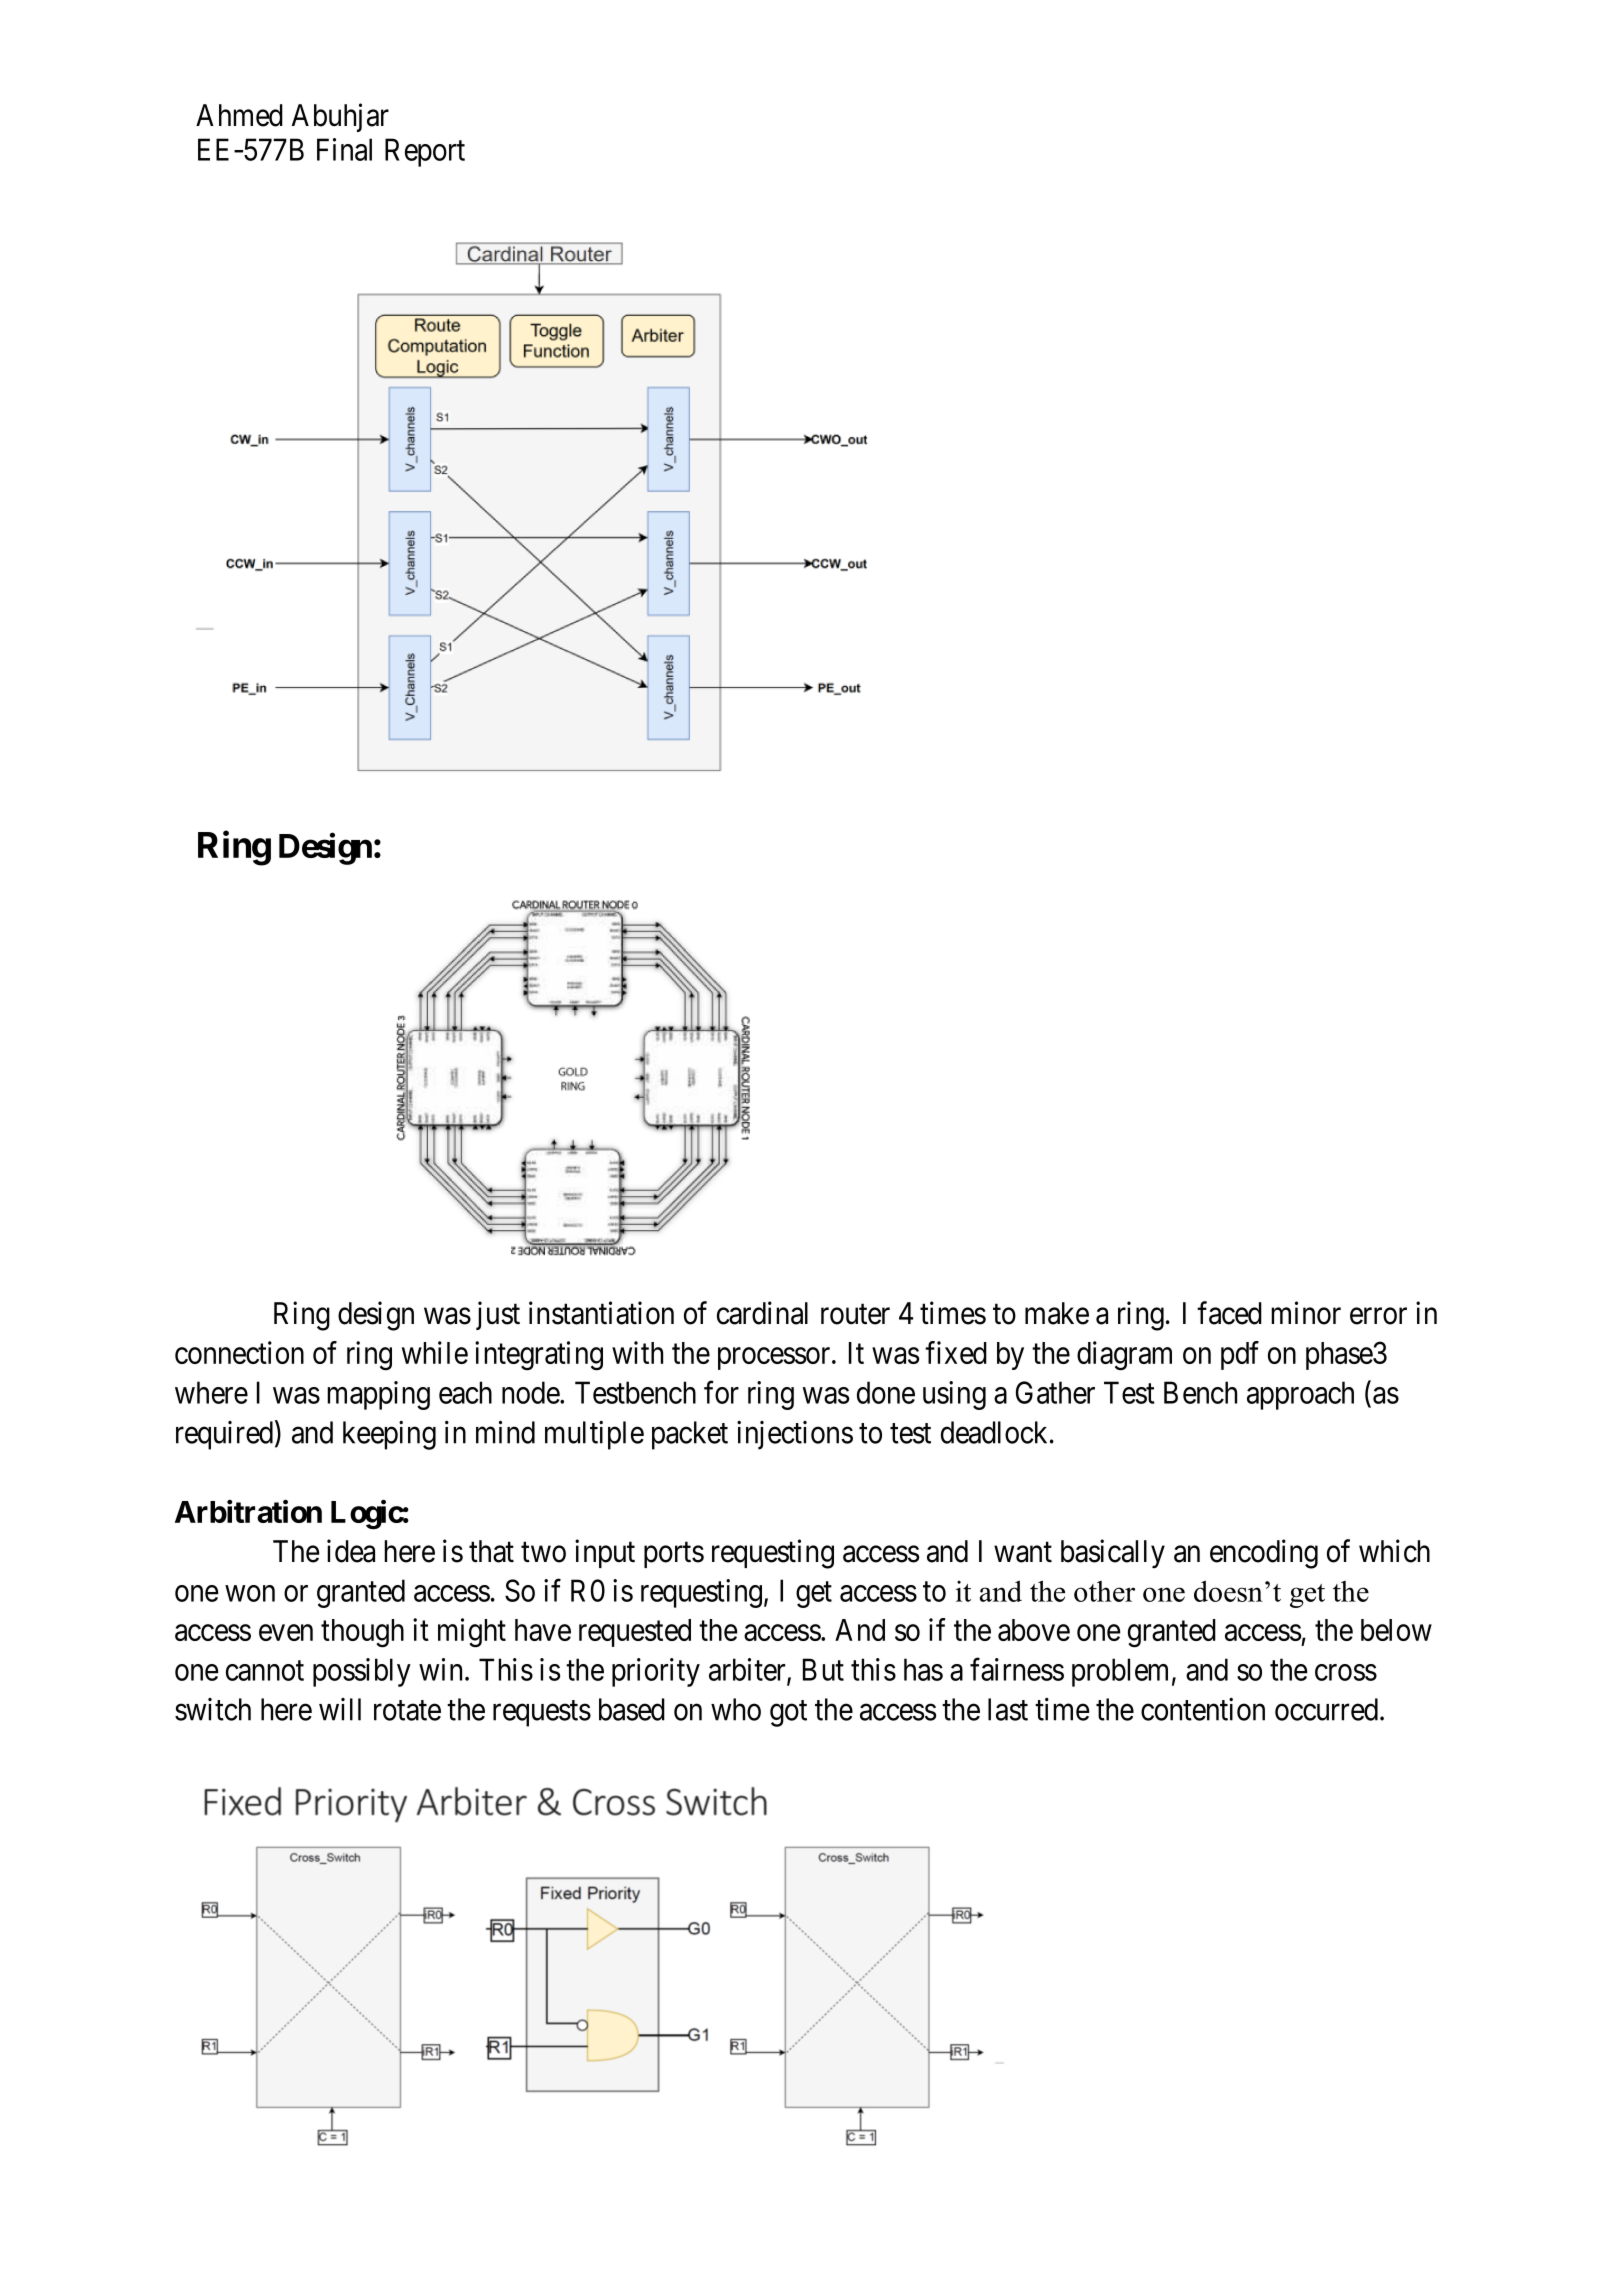  Describe the element at coordinates (239, 115) in the screenshot. I see `Ahmed` at that location.
